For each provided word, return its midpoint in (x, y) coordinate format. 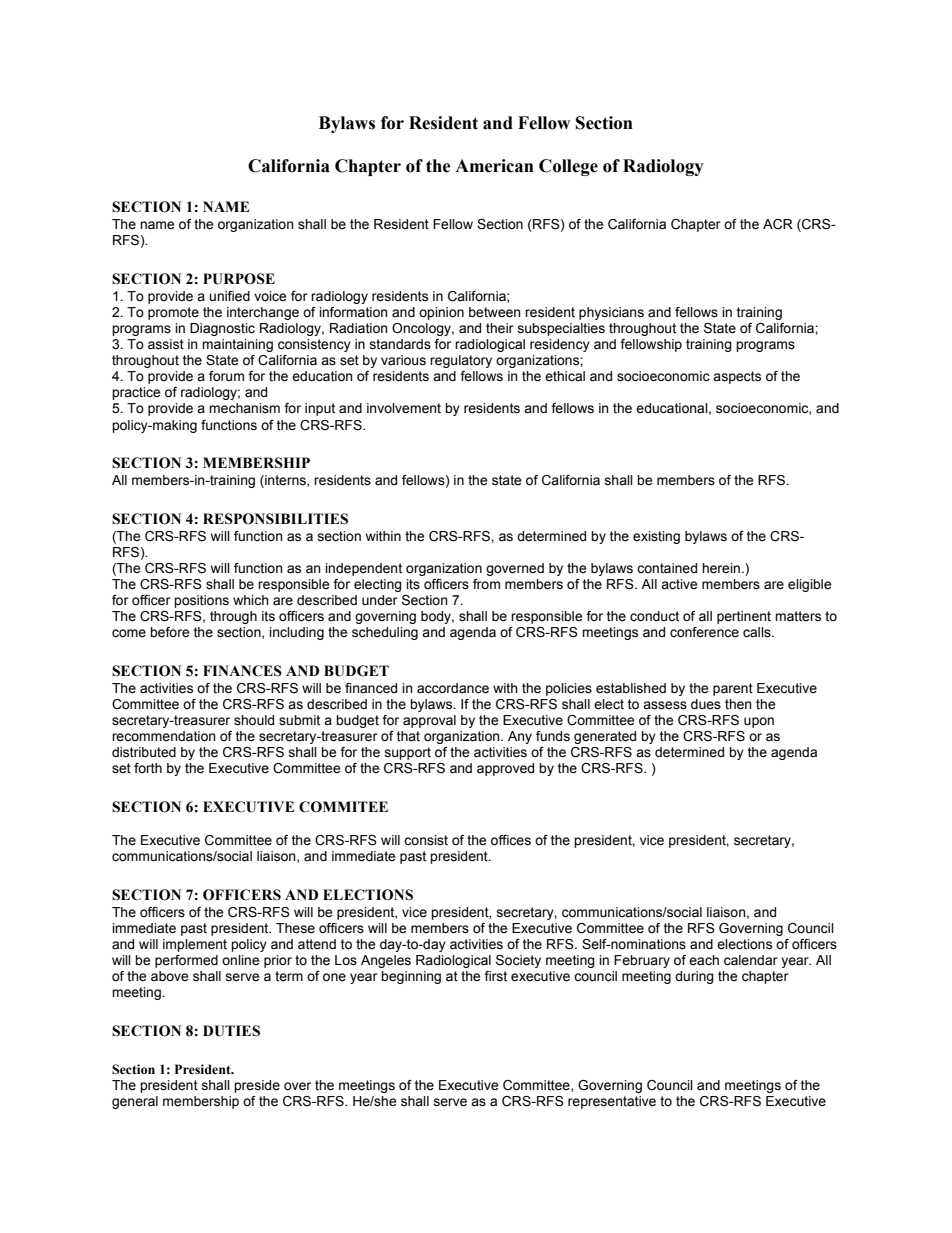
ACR (778, 224)
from (486, 584)
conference (704, 632)
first (495, 976)
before (169, 632)
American (494, 166)
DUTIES (231, 1031)
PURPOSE (239, 279)
